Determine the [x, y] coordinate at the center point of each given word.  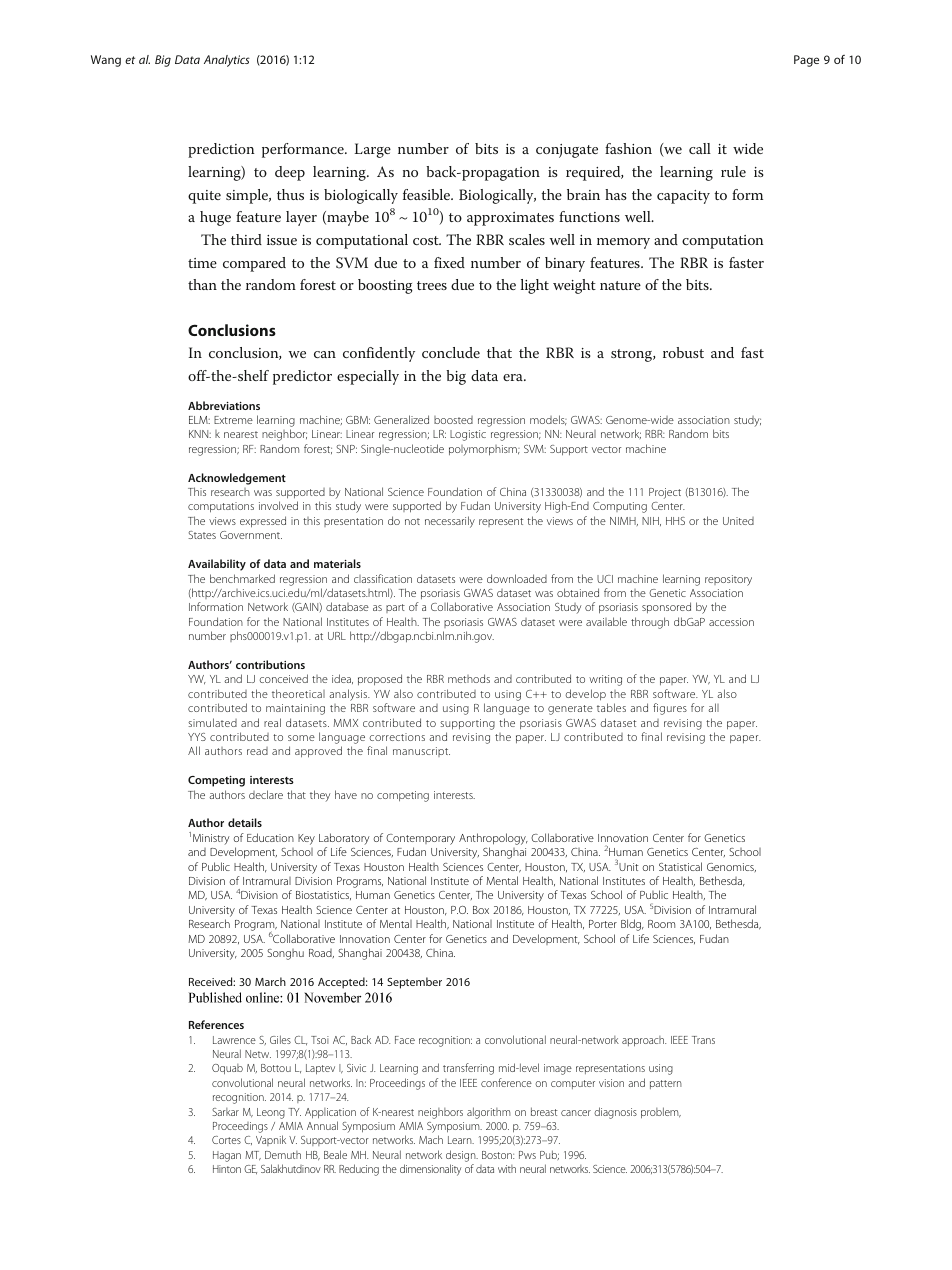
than [202, 284]
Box [481, 910]
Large [372, 150]
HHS [675, 521]
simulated [212, 722]
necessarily [450, 522]
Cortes [226, 1140]
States [202, 535]
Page [806, 61]
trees [432, 285]
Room [661, 924]
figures [670, 709]
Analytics [227, 61]
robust [683, 352]
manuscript [421, 752]
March [270, 981]
